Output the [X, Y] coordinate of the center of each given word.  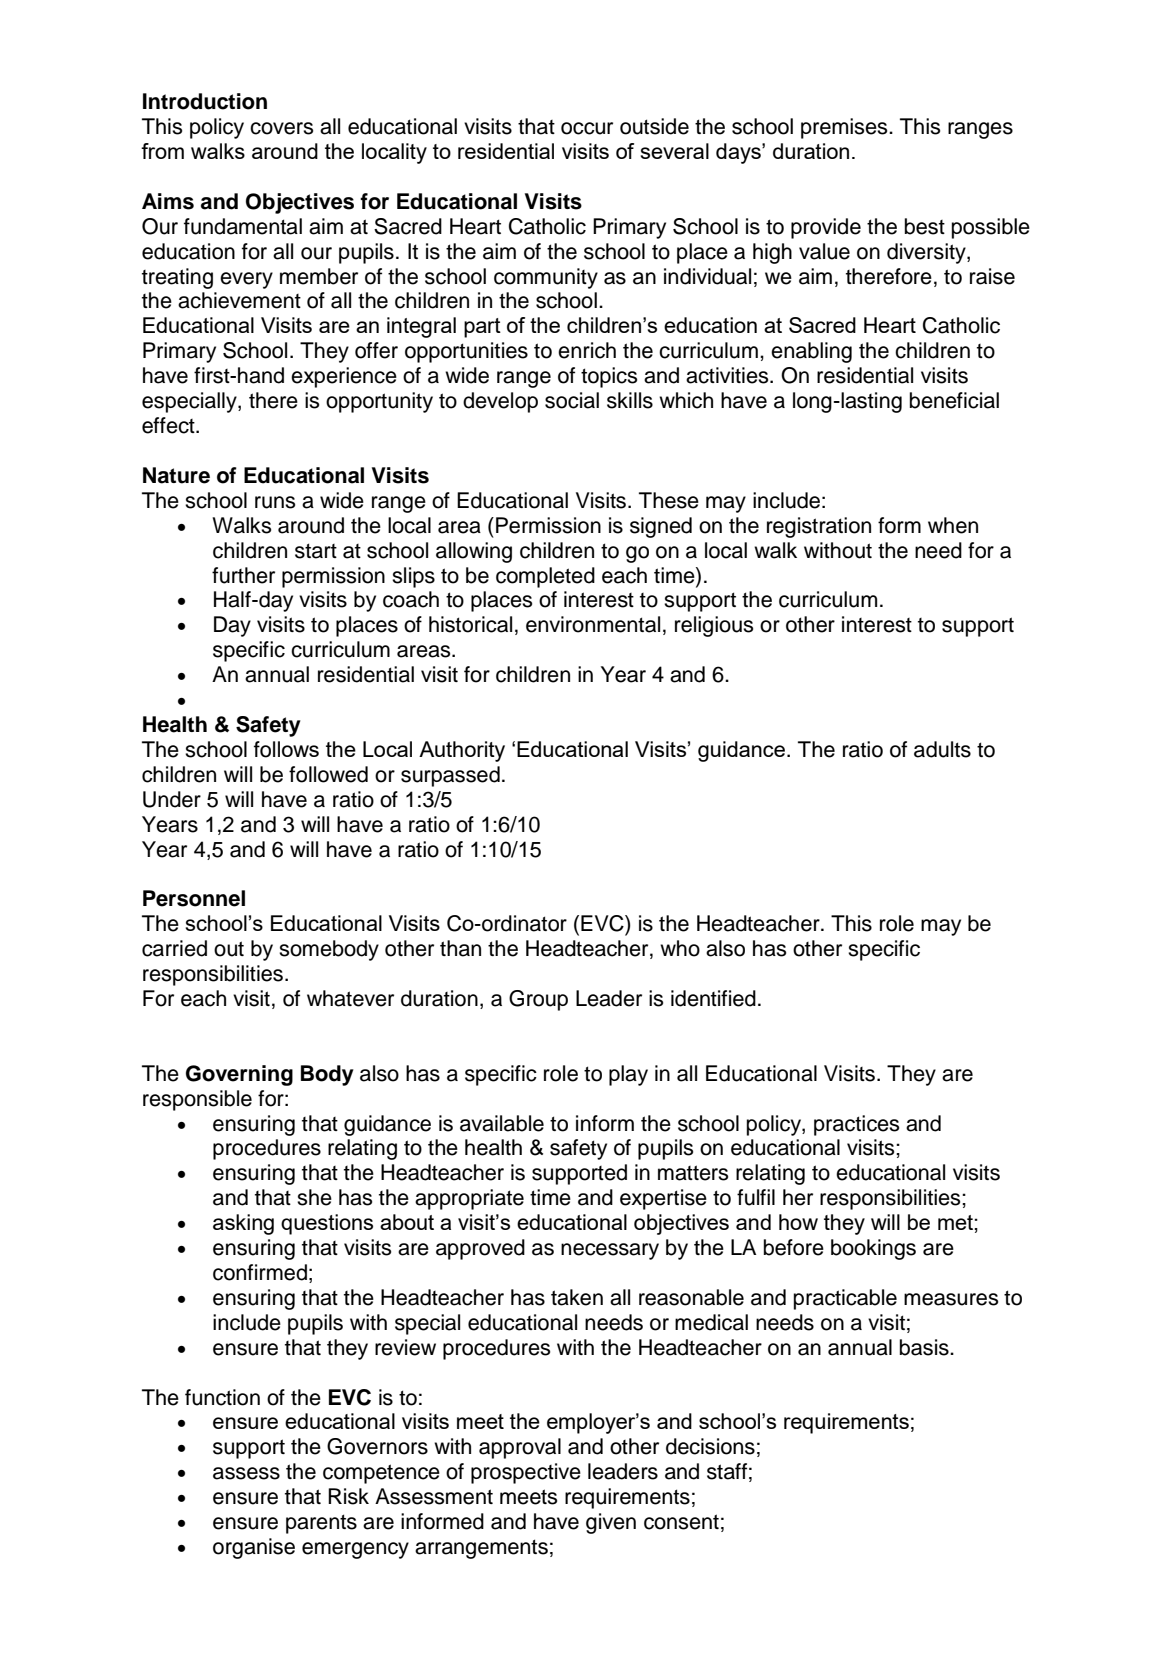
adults [942, 749]
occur [587, 128]
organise [254, 1548]
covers [281, 128]
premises [845, 128]
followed [328, 774]
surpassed [450, 776]
